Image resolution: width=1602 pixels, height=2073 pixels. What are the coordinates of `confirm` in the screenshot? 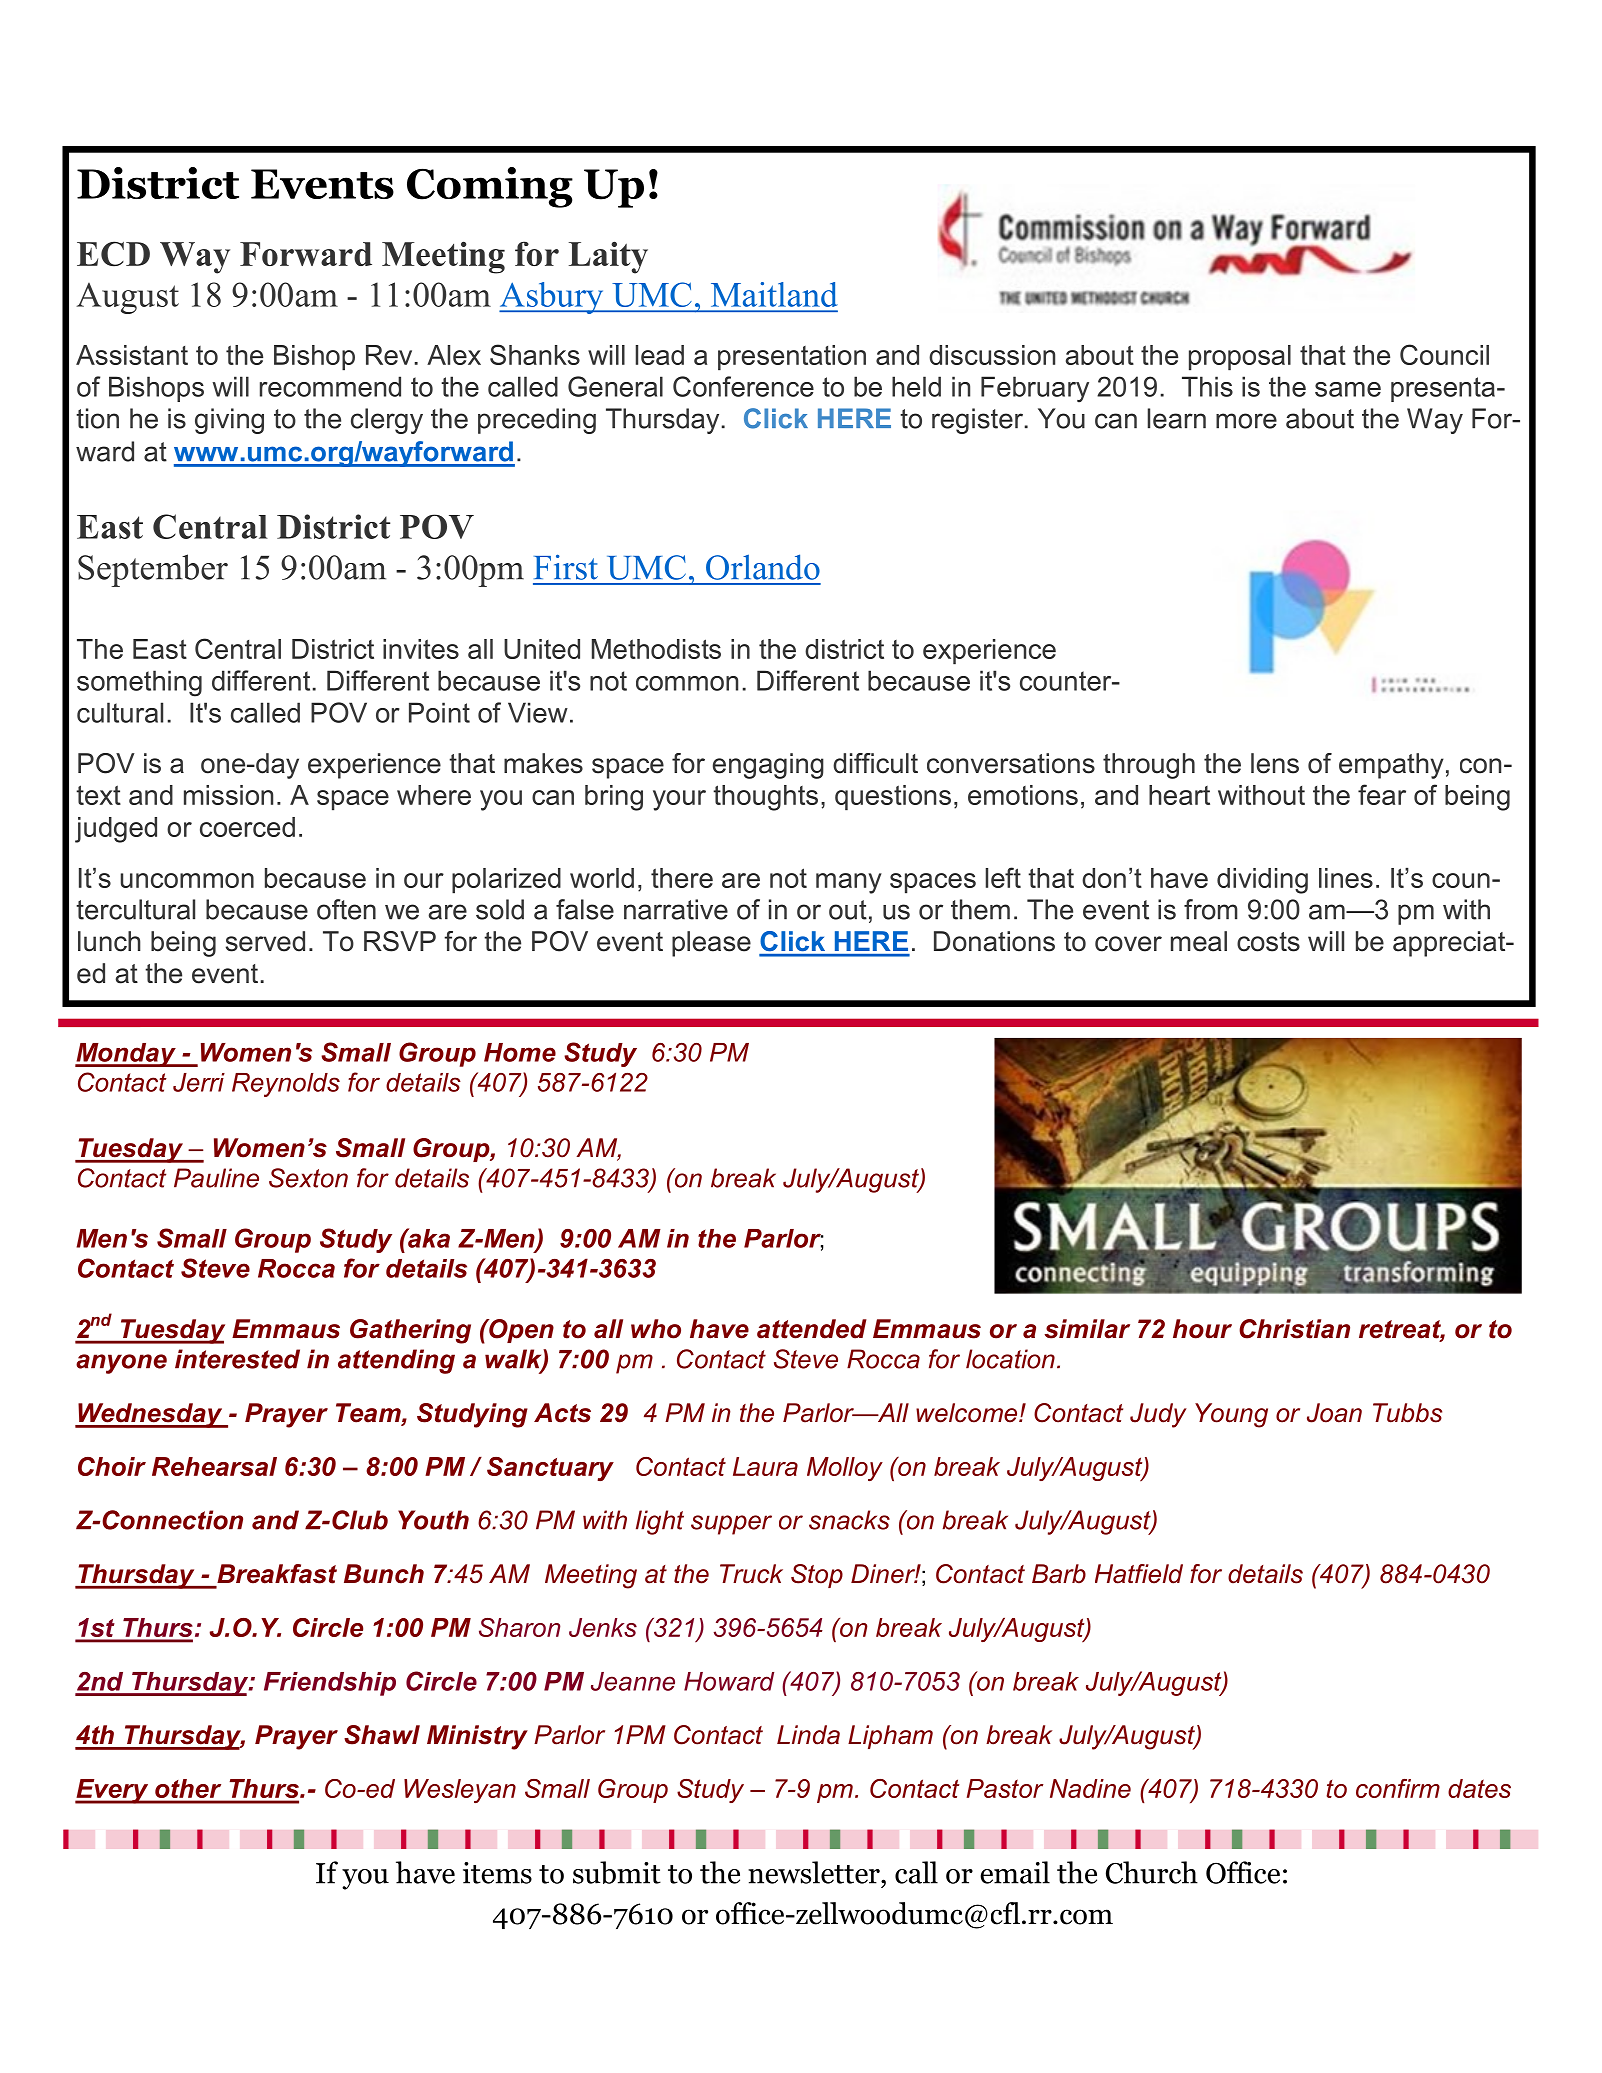 It's located at (1398, 1788).
